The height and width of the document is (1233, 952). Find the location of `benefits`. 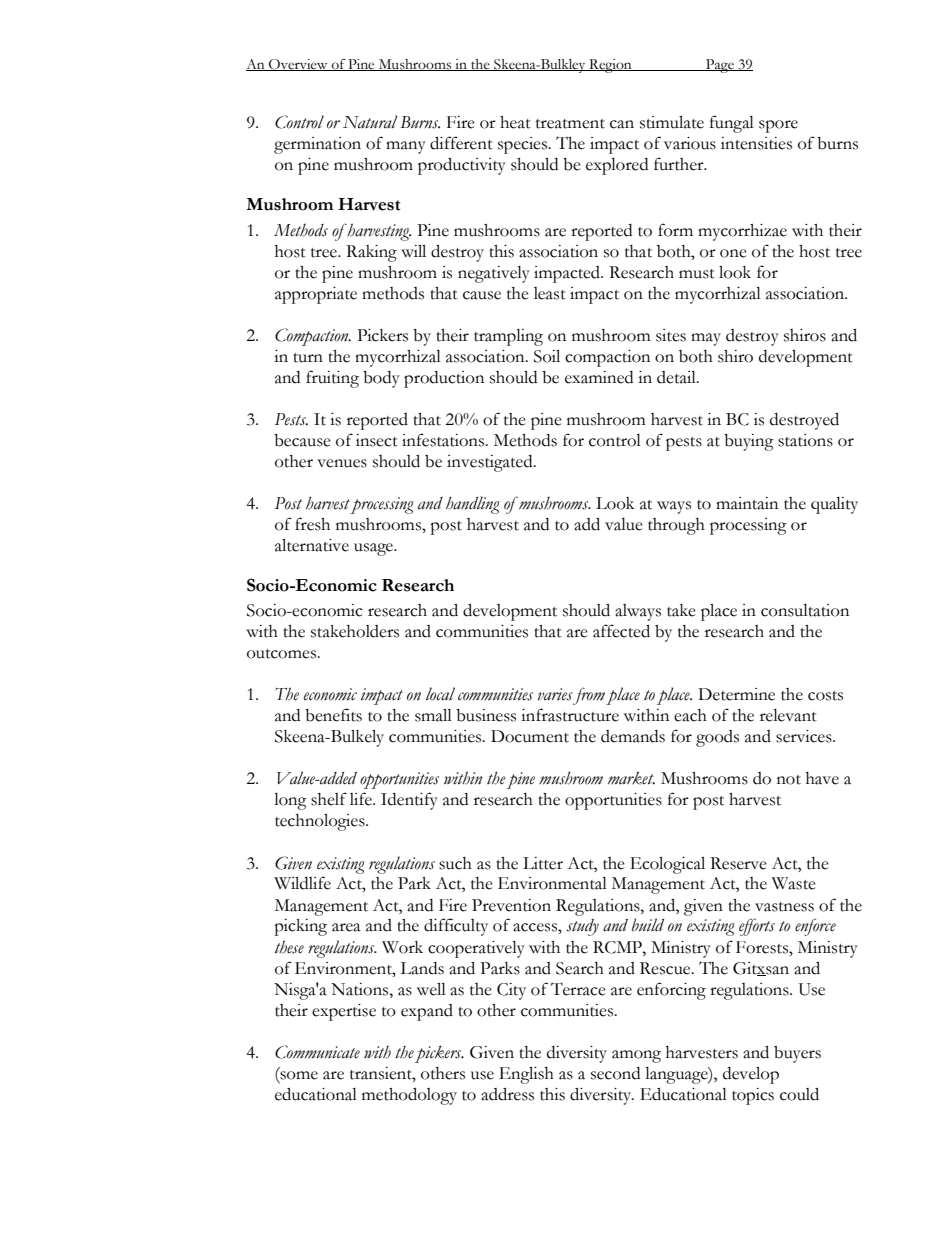

benefits is located at coordinates (333, 715).
